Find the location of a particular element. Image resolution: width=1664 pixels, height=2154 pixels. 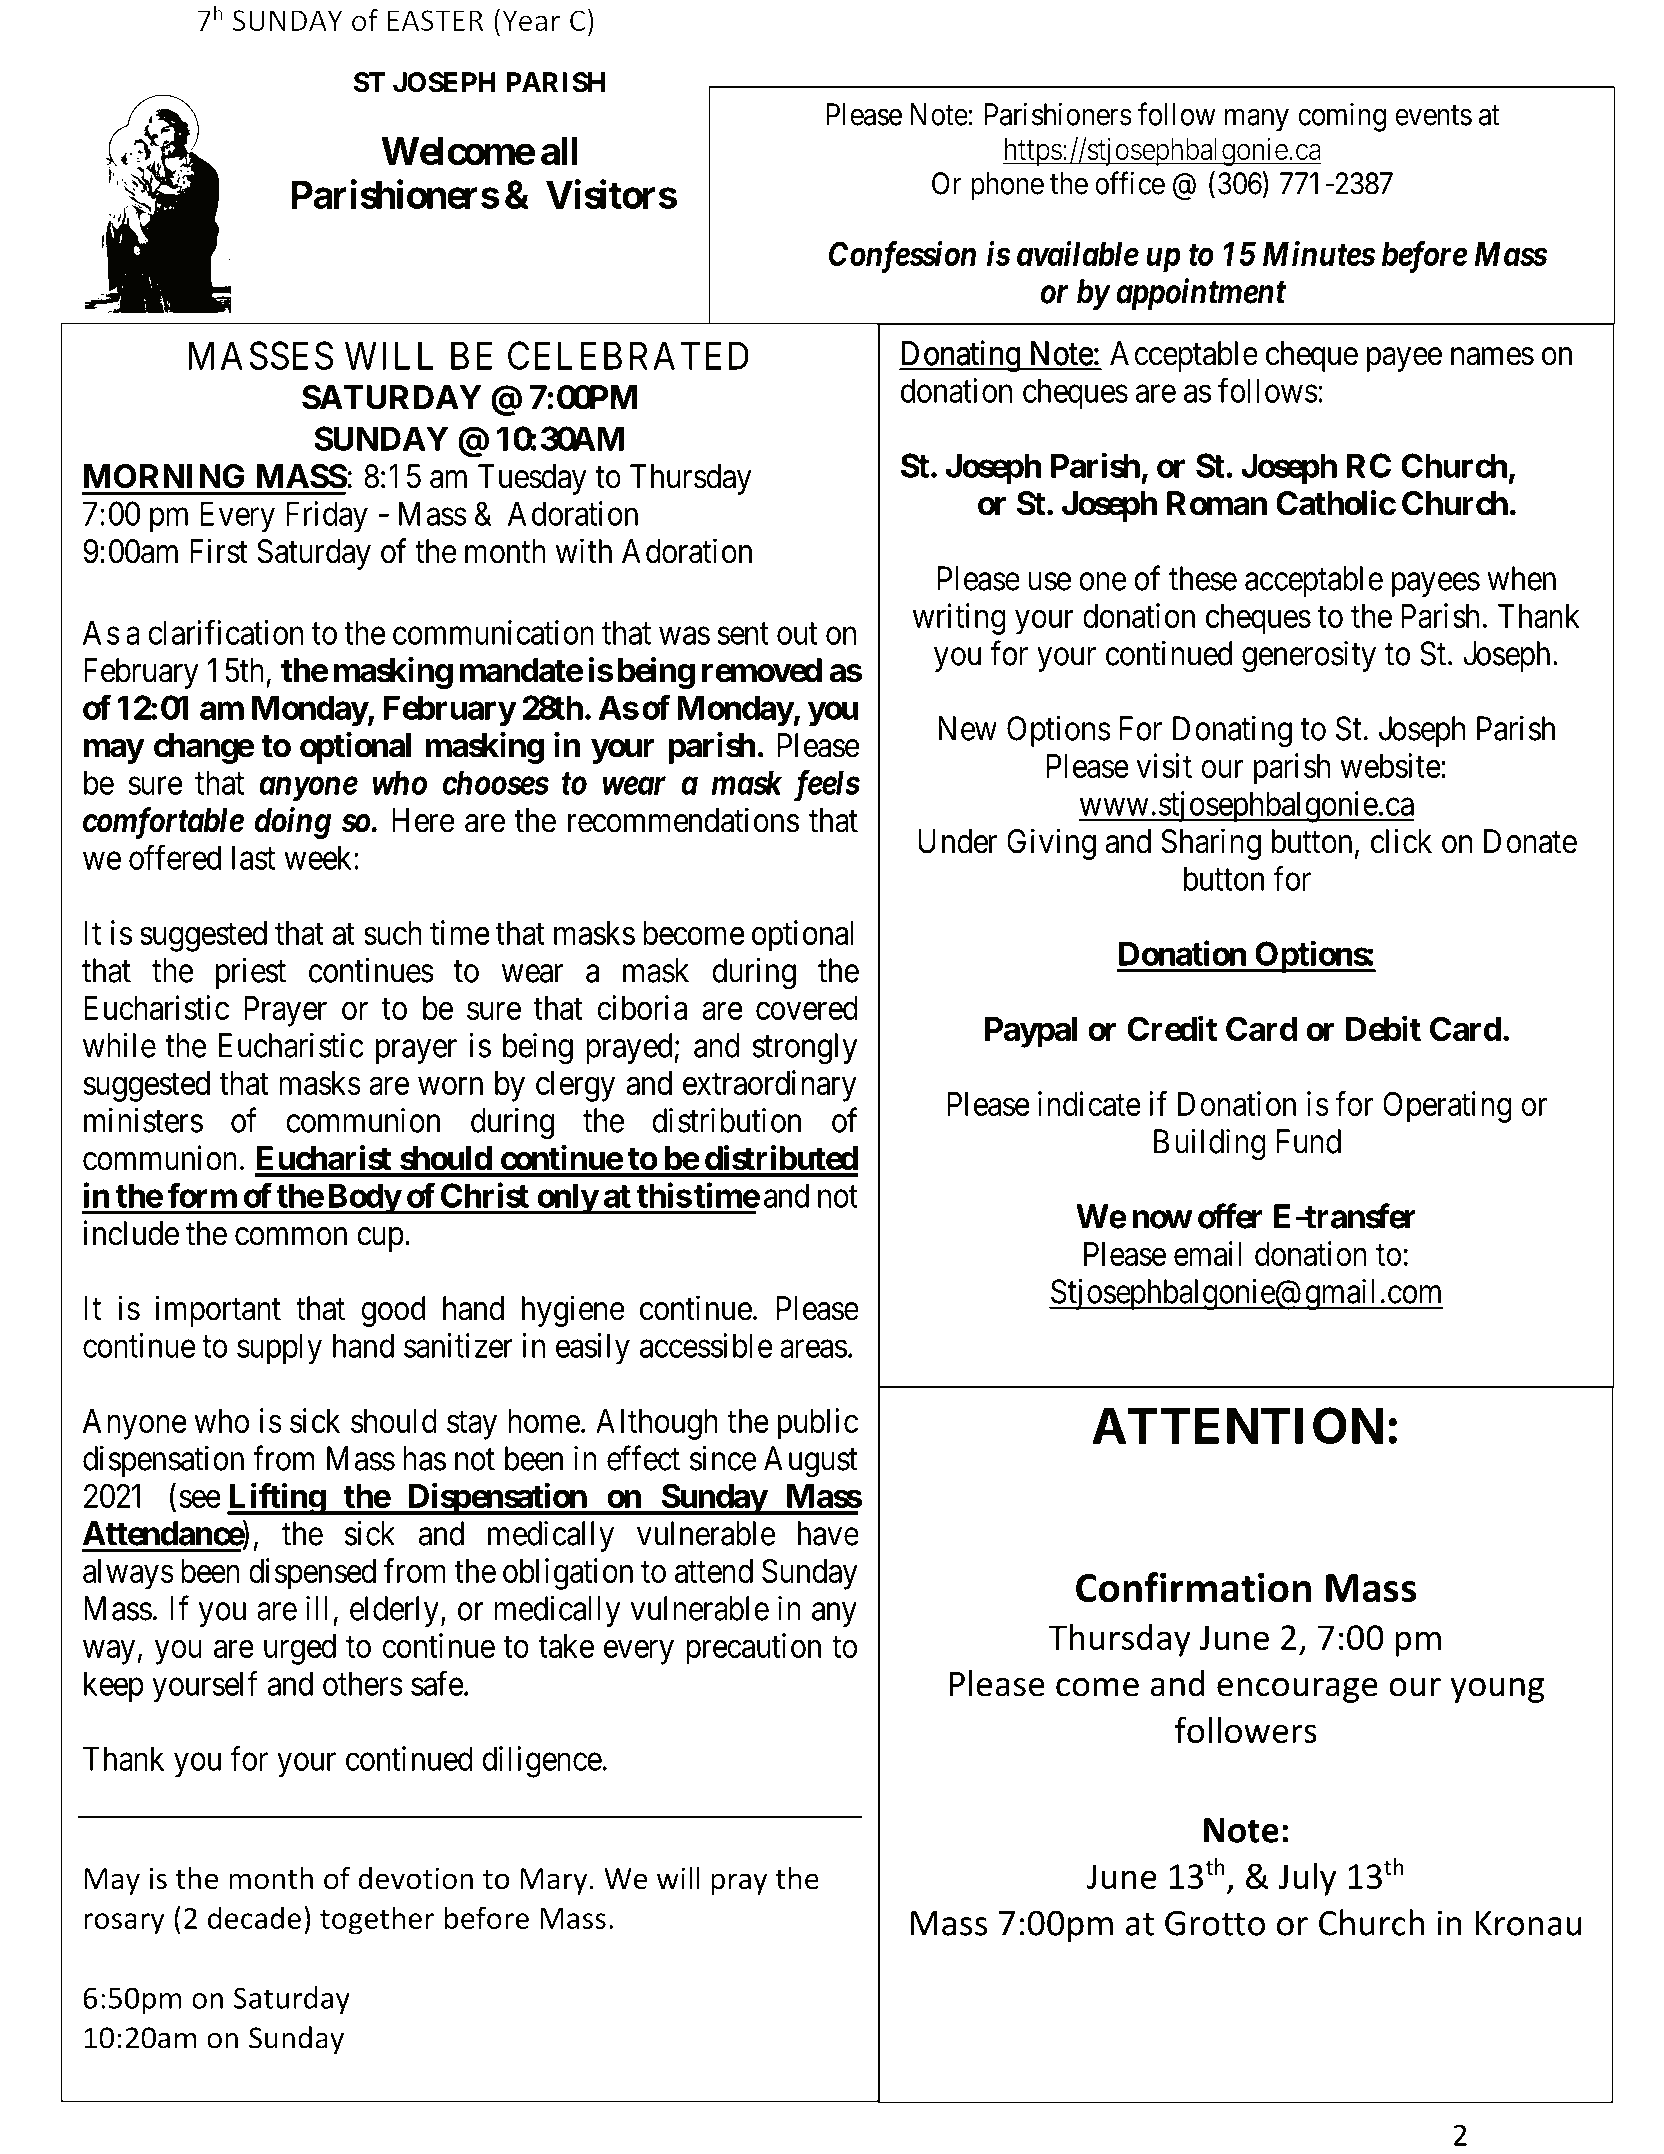

accessible is located at coordinates (706, 1345).
